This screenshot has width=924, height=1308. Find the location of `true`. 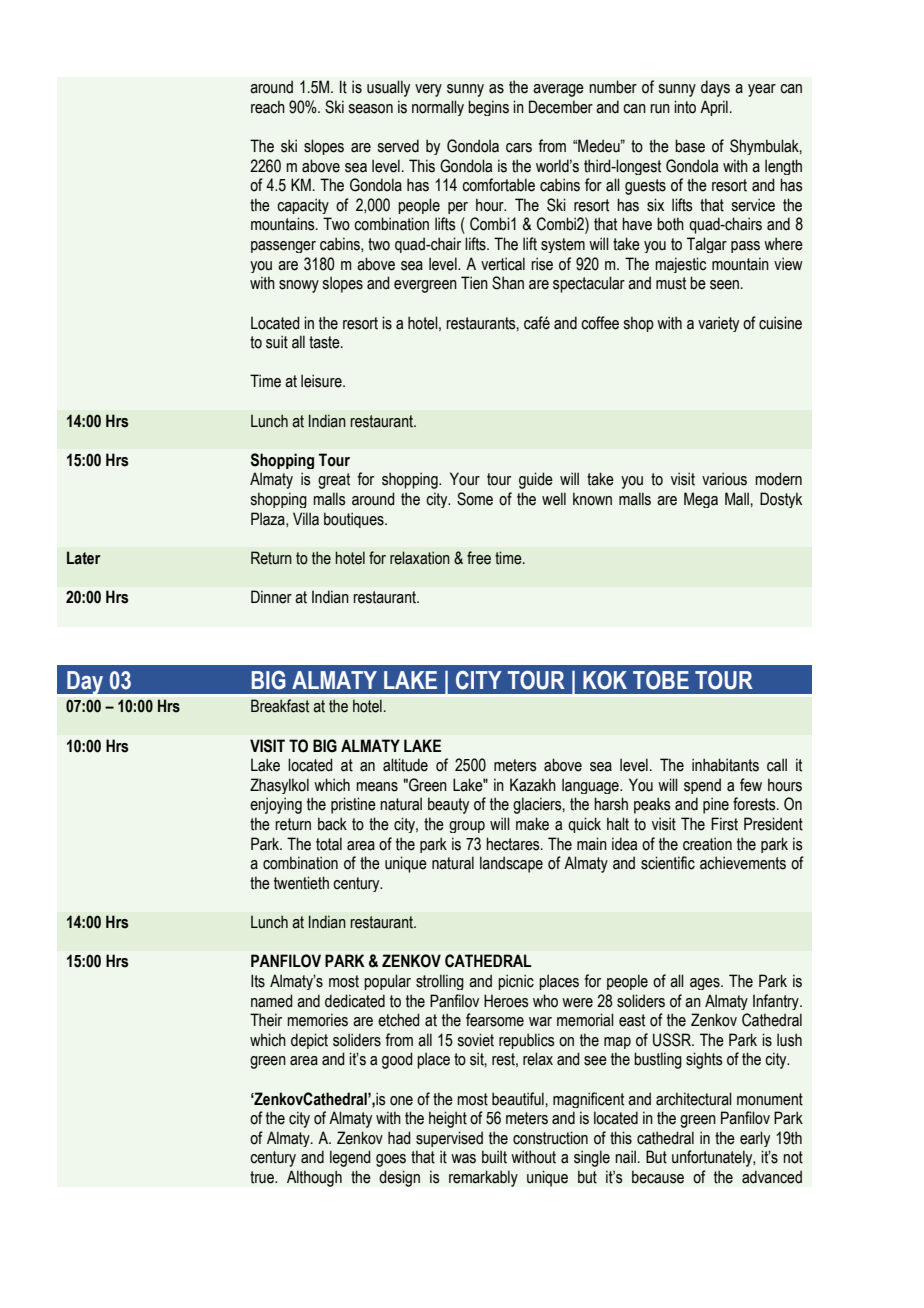

true is located at coordinates (263, 1177).
